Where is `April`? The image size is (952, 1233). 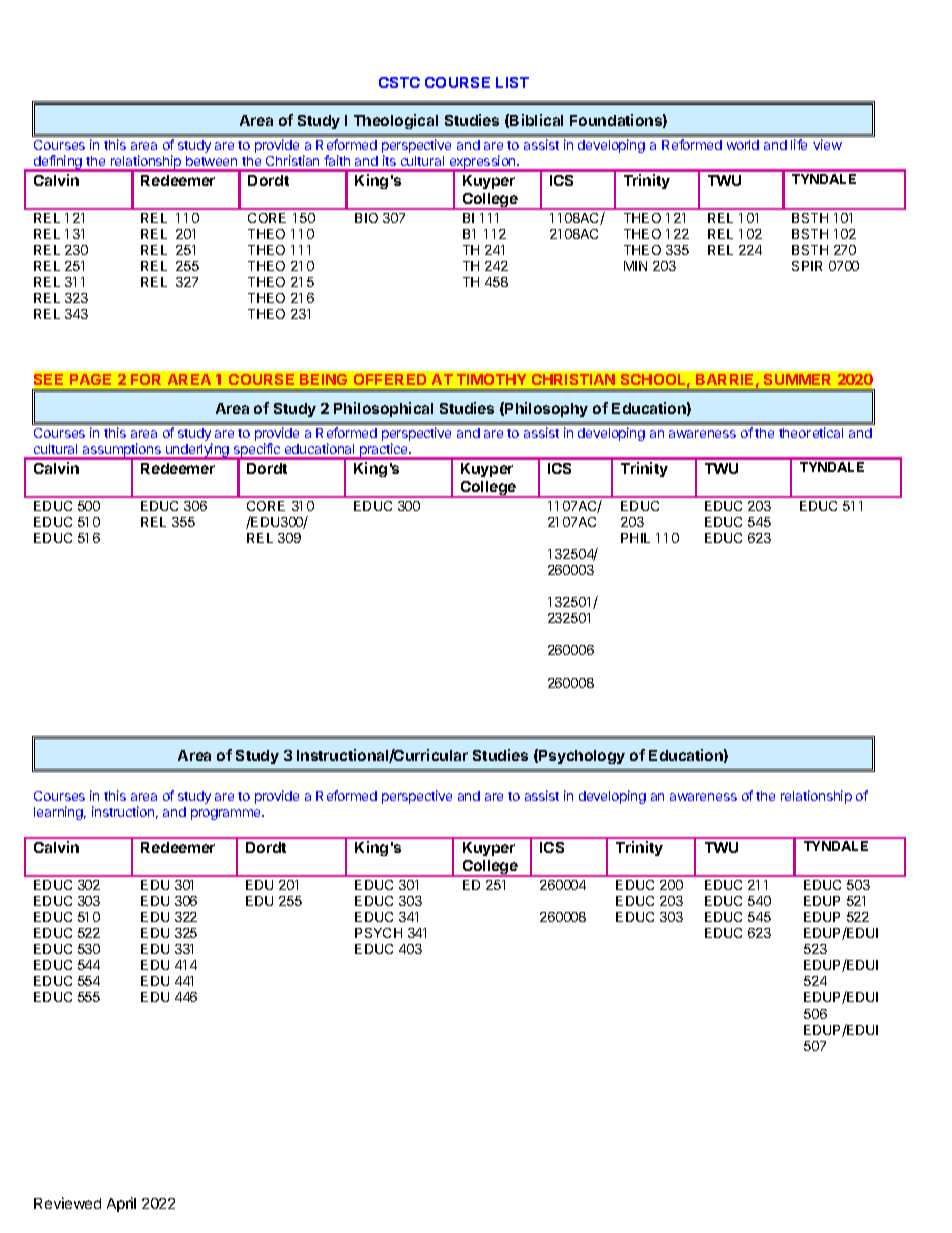 April is located at coordinates (121, 1204).
